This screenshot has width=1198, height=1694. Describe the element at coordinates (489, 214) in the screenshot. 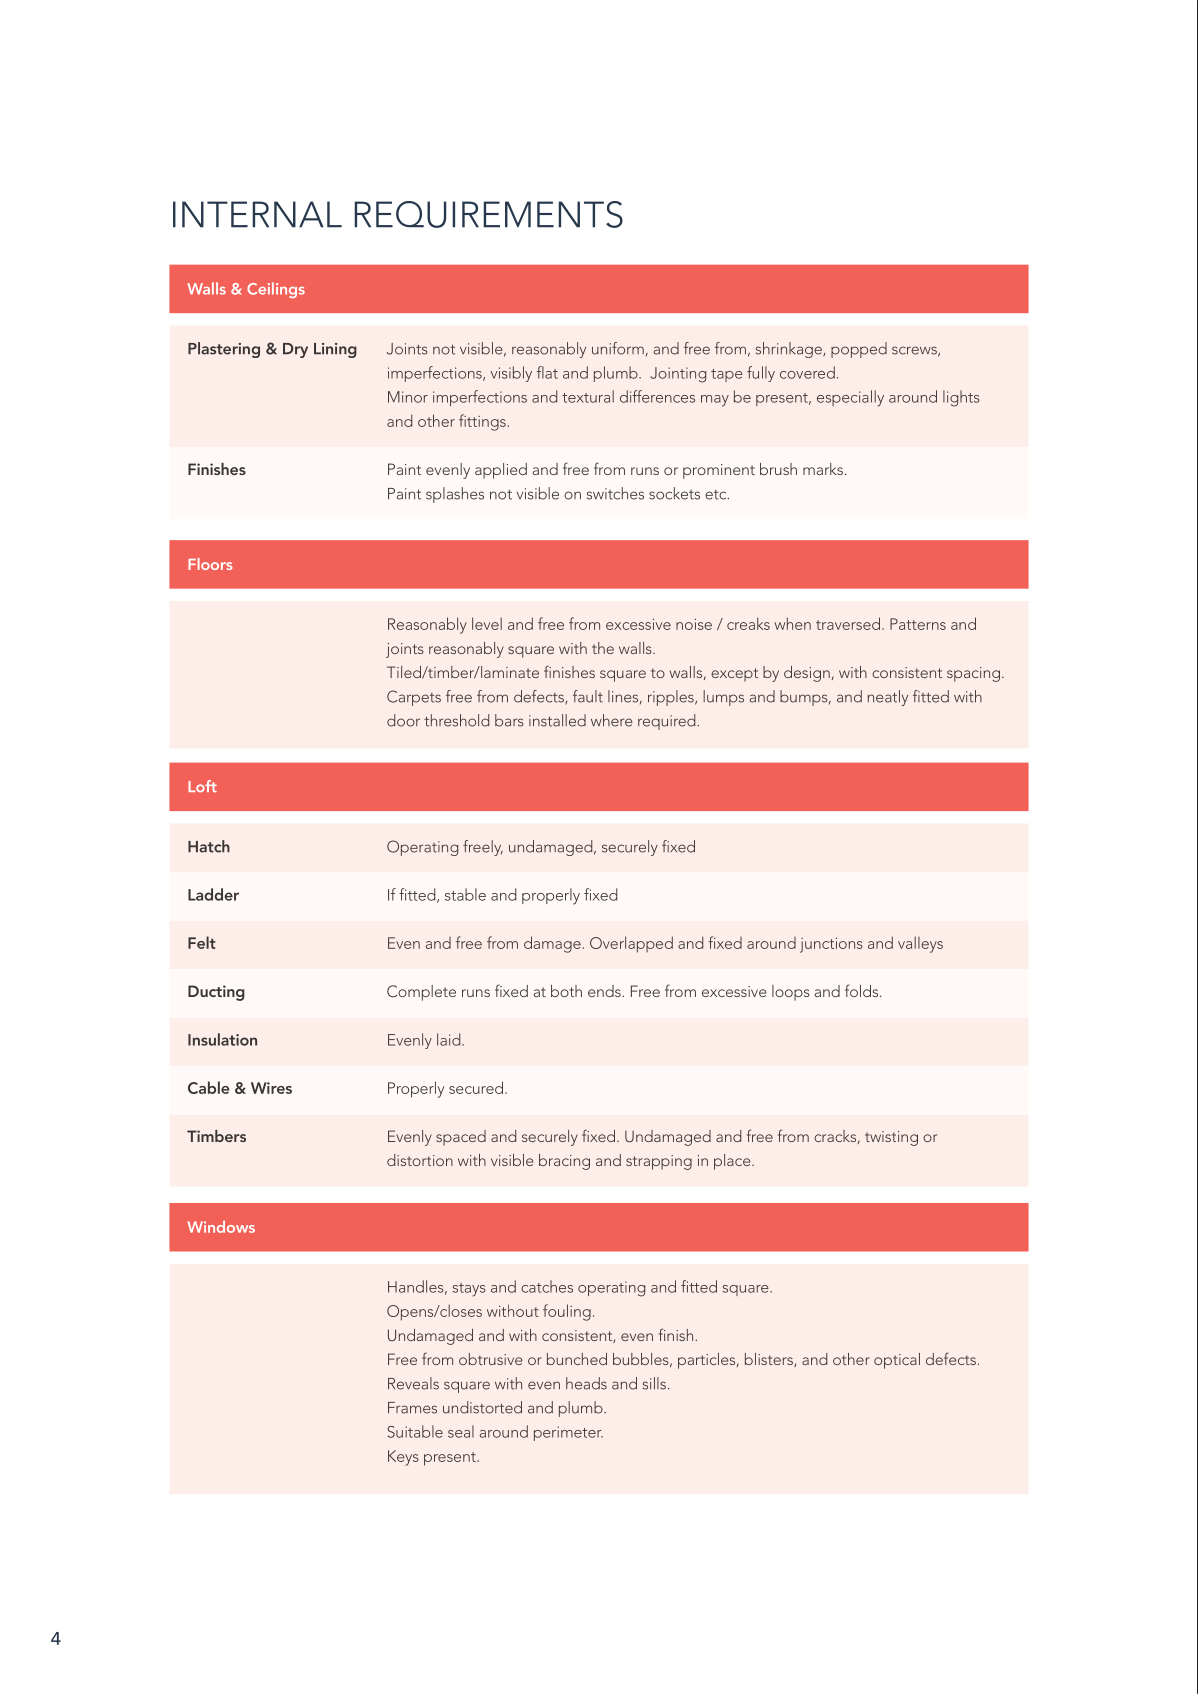

I see `REQUIREMENTS` at that location.
